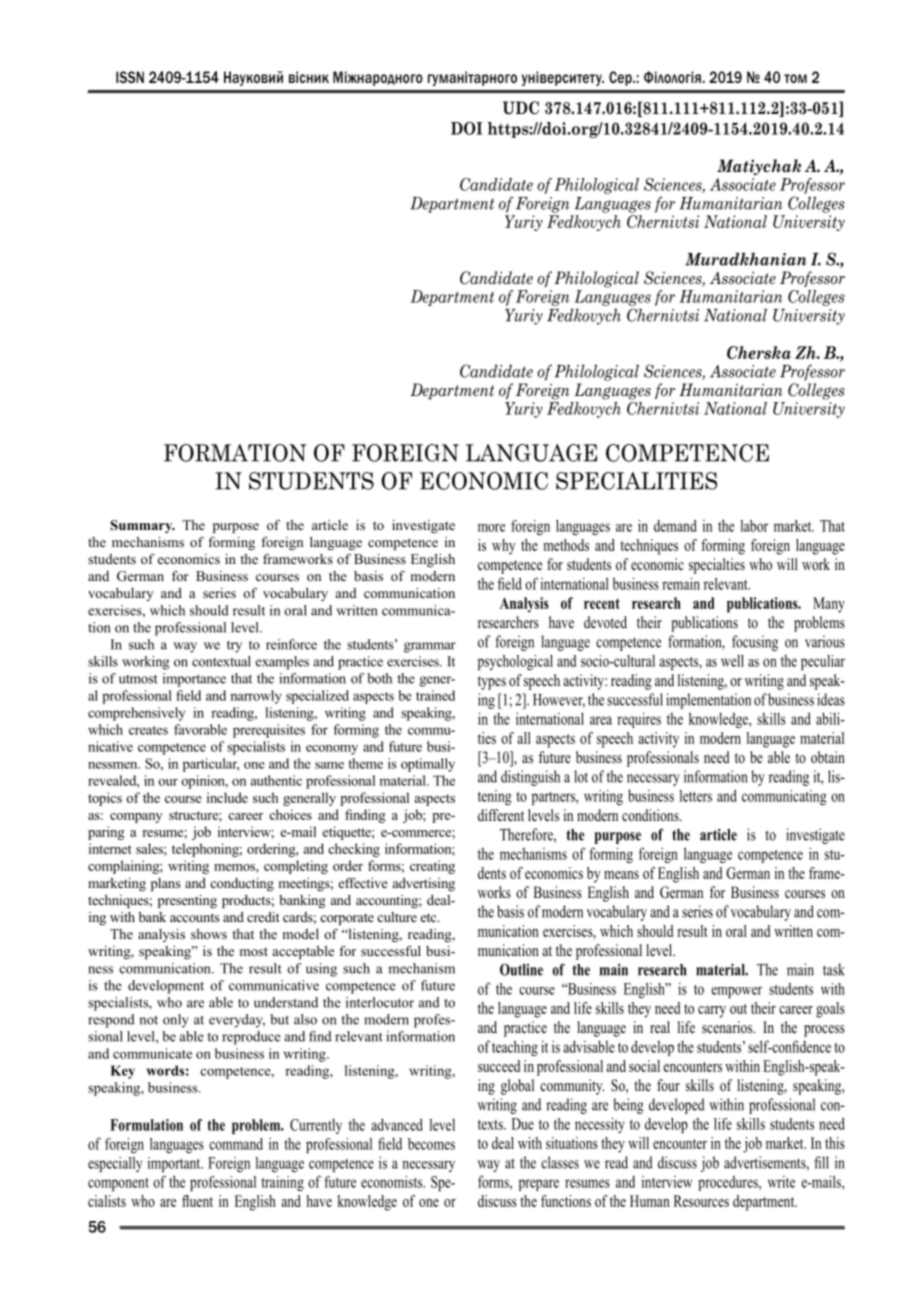  I want to click on grammar, so click(430, 647).
